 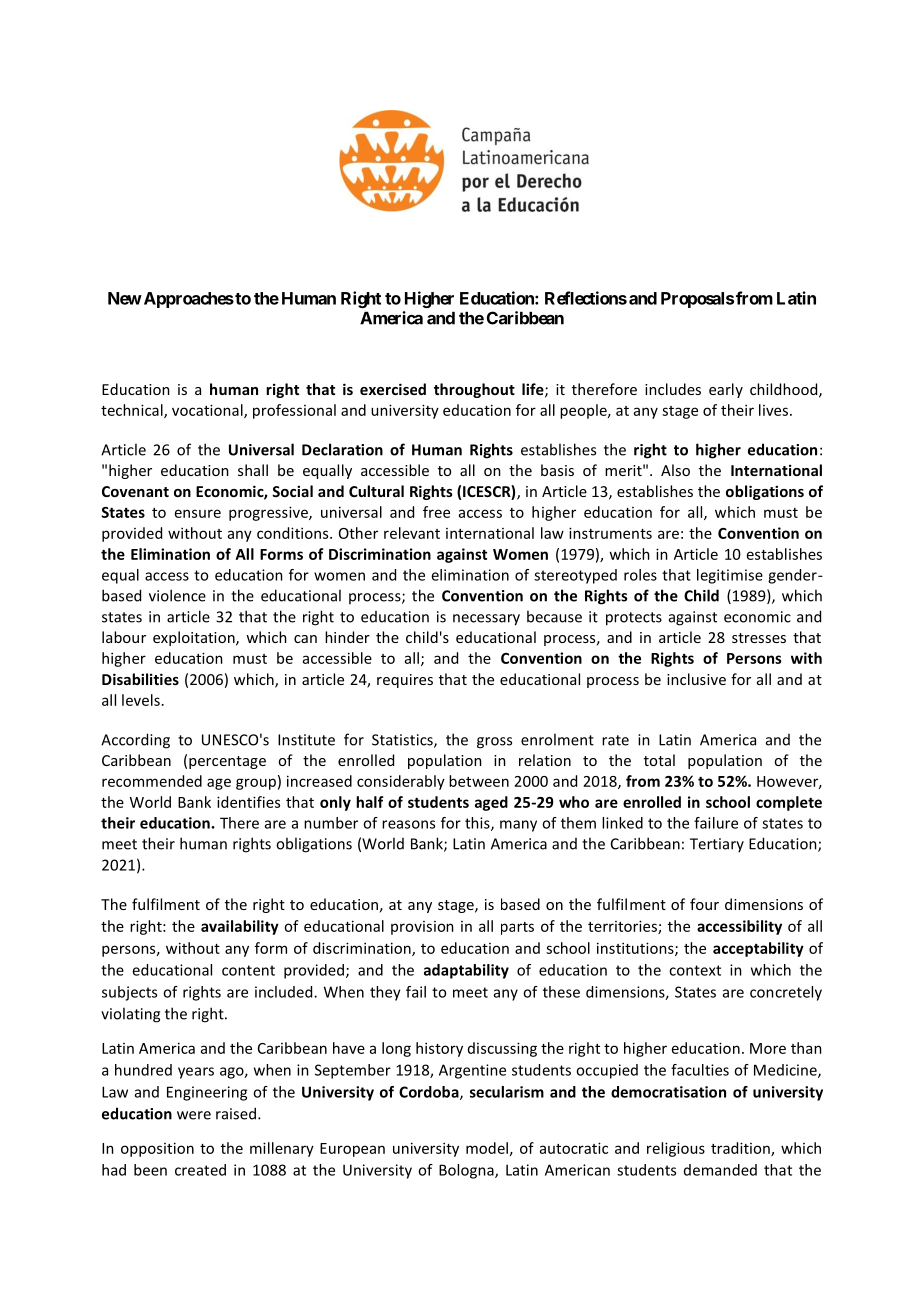 I want to click on tradition, so click(x=741, y=1149).
